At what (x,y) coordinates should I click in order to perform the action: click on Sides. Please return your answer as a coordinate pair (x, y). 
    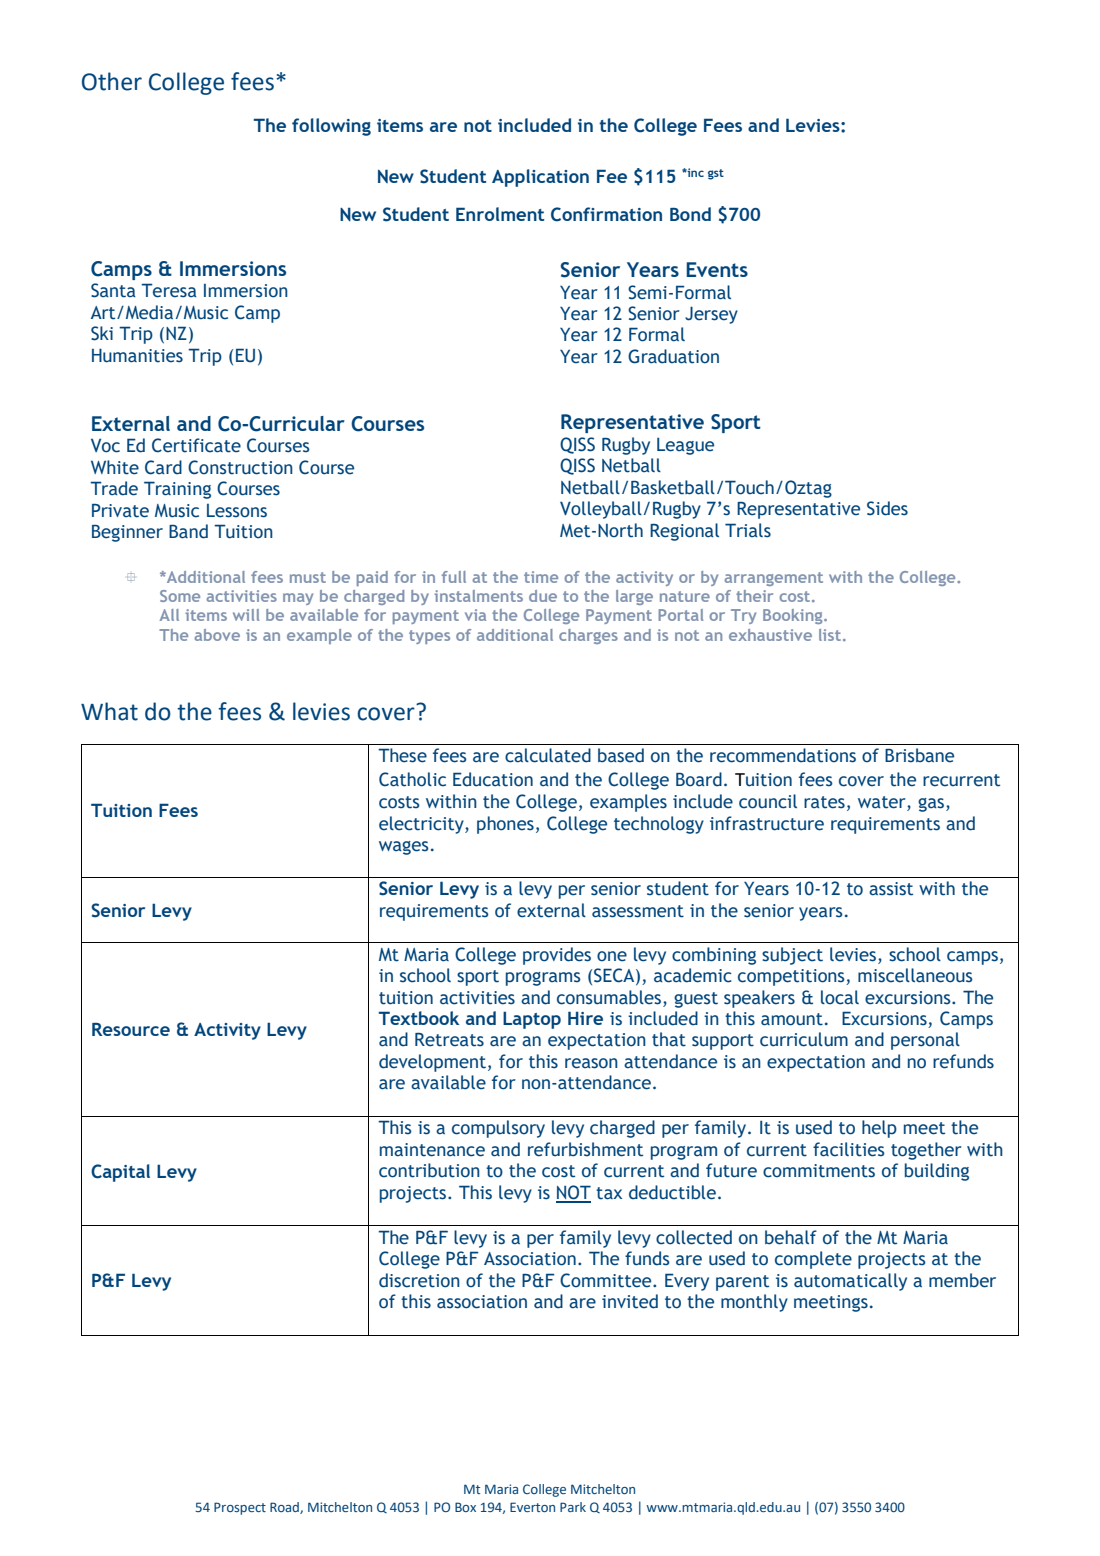
    Looking at the image, I should click on (887, 508).
